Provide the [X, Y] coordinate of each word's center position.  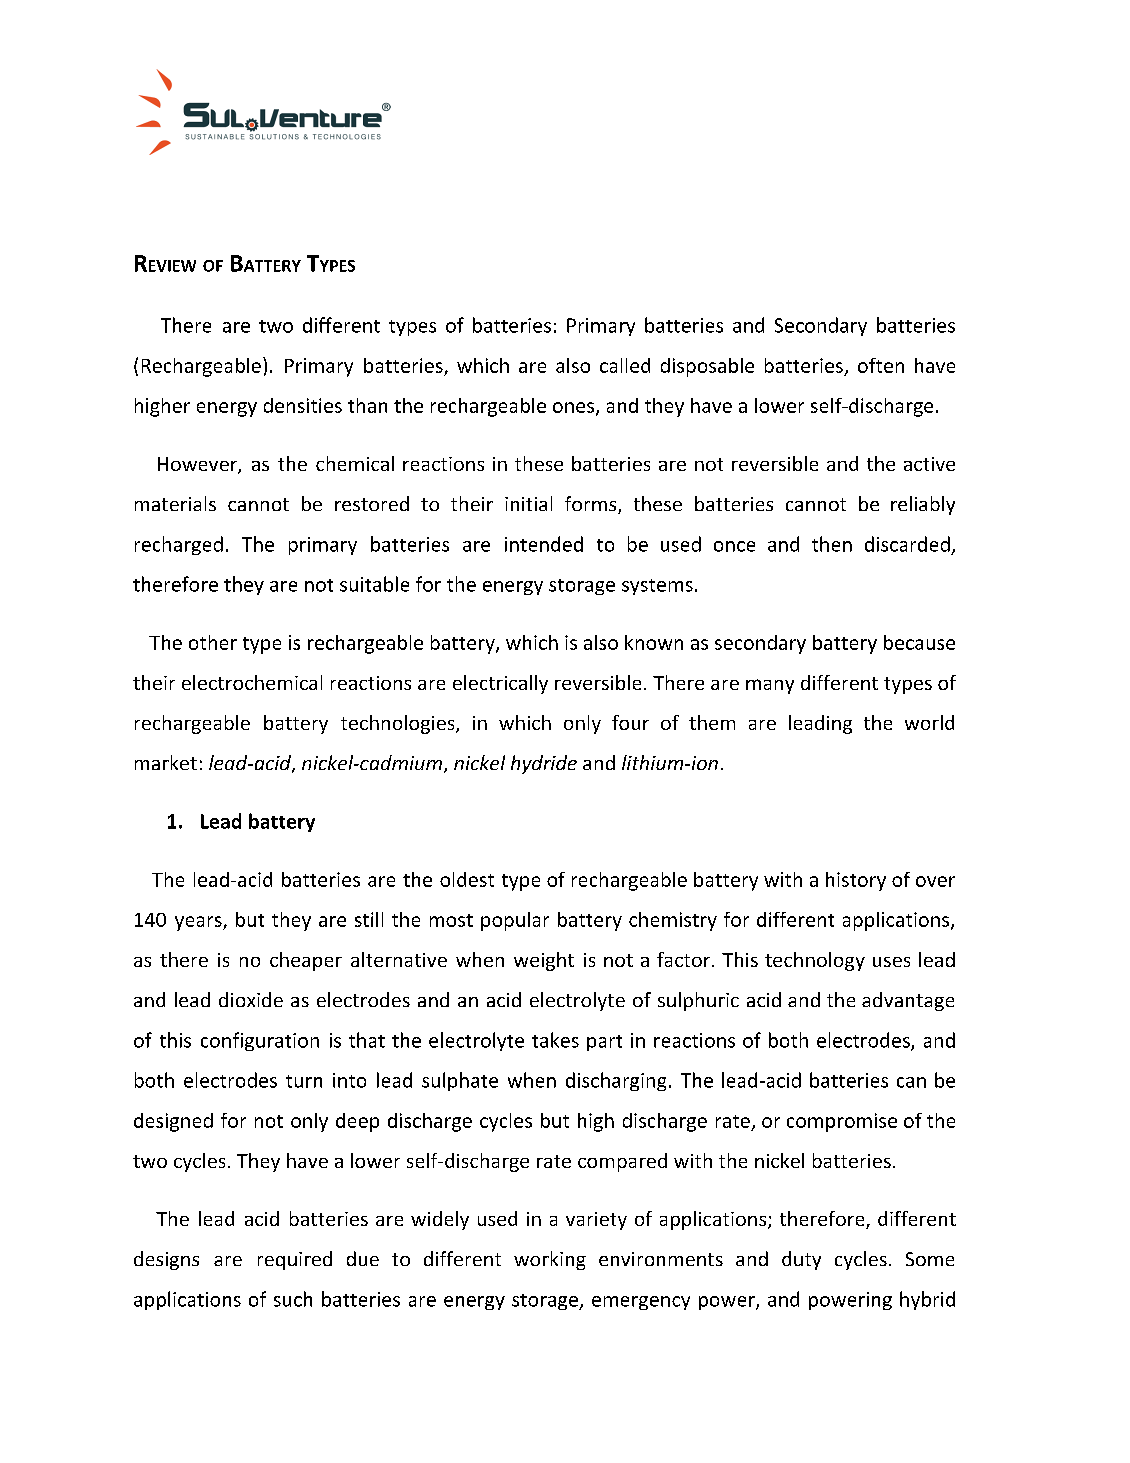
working [550, 1260]
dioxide [251, 999]
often [881, 365]
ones [573, 407]
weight [544, 961]
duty [801, 1260]
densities [303, 405]
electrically [500, 684]
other [213, 642]
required [295, 1260]
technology [815, 961]
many [770, 686]
